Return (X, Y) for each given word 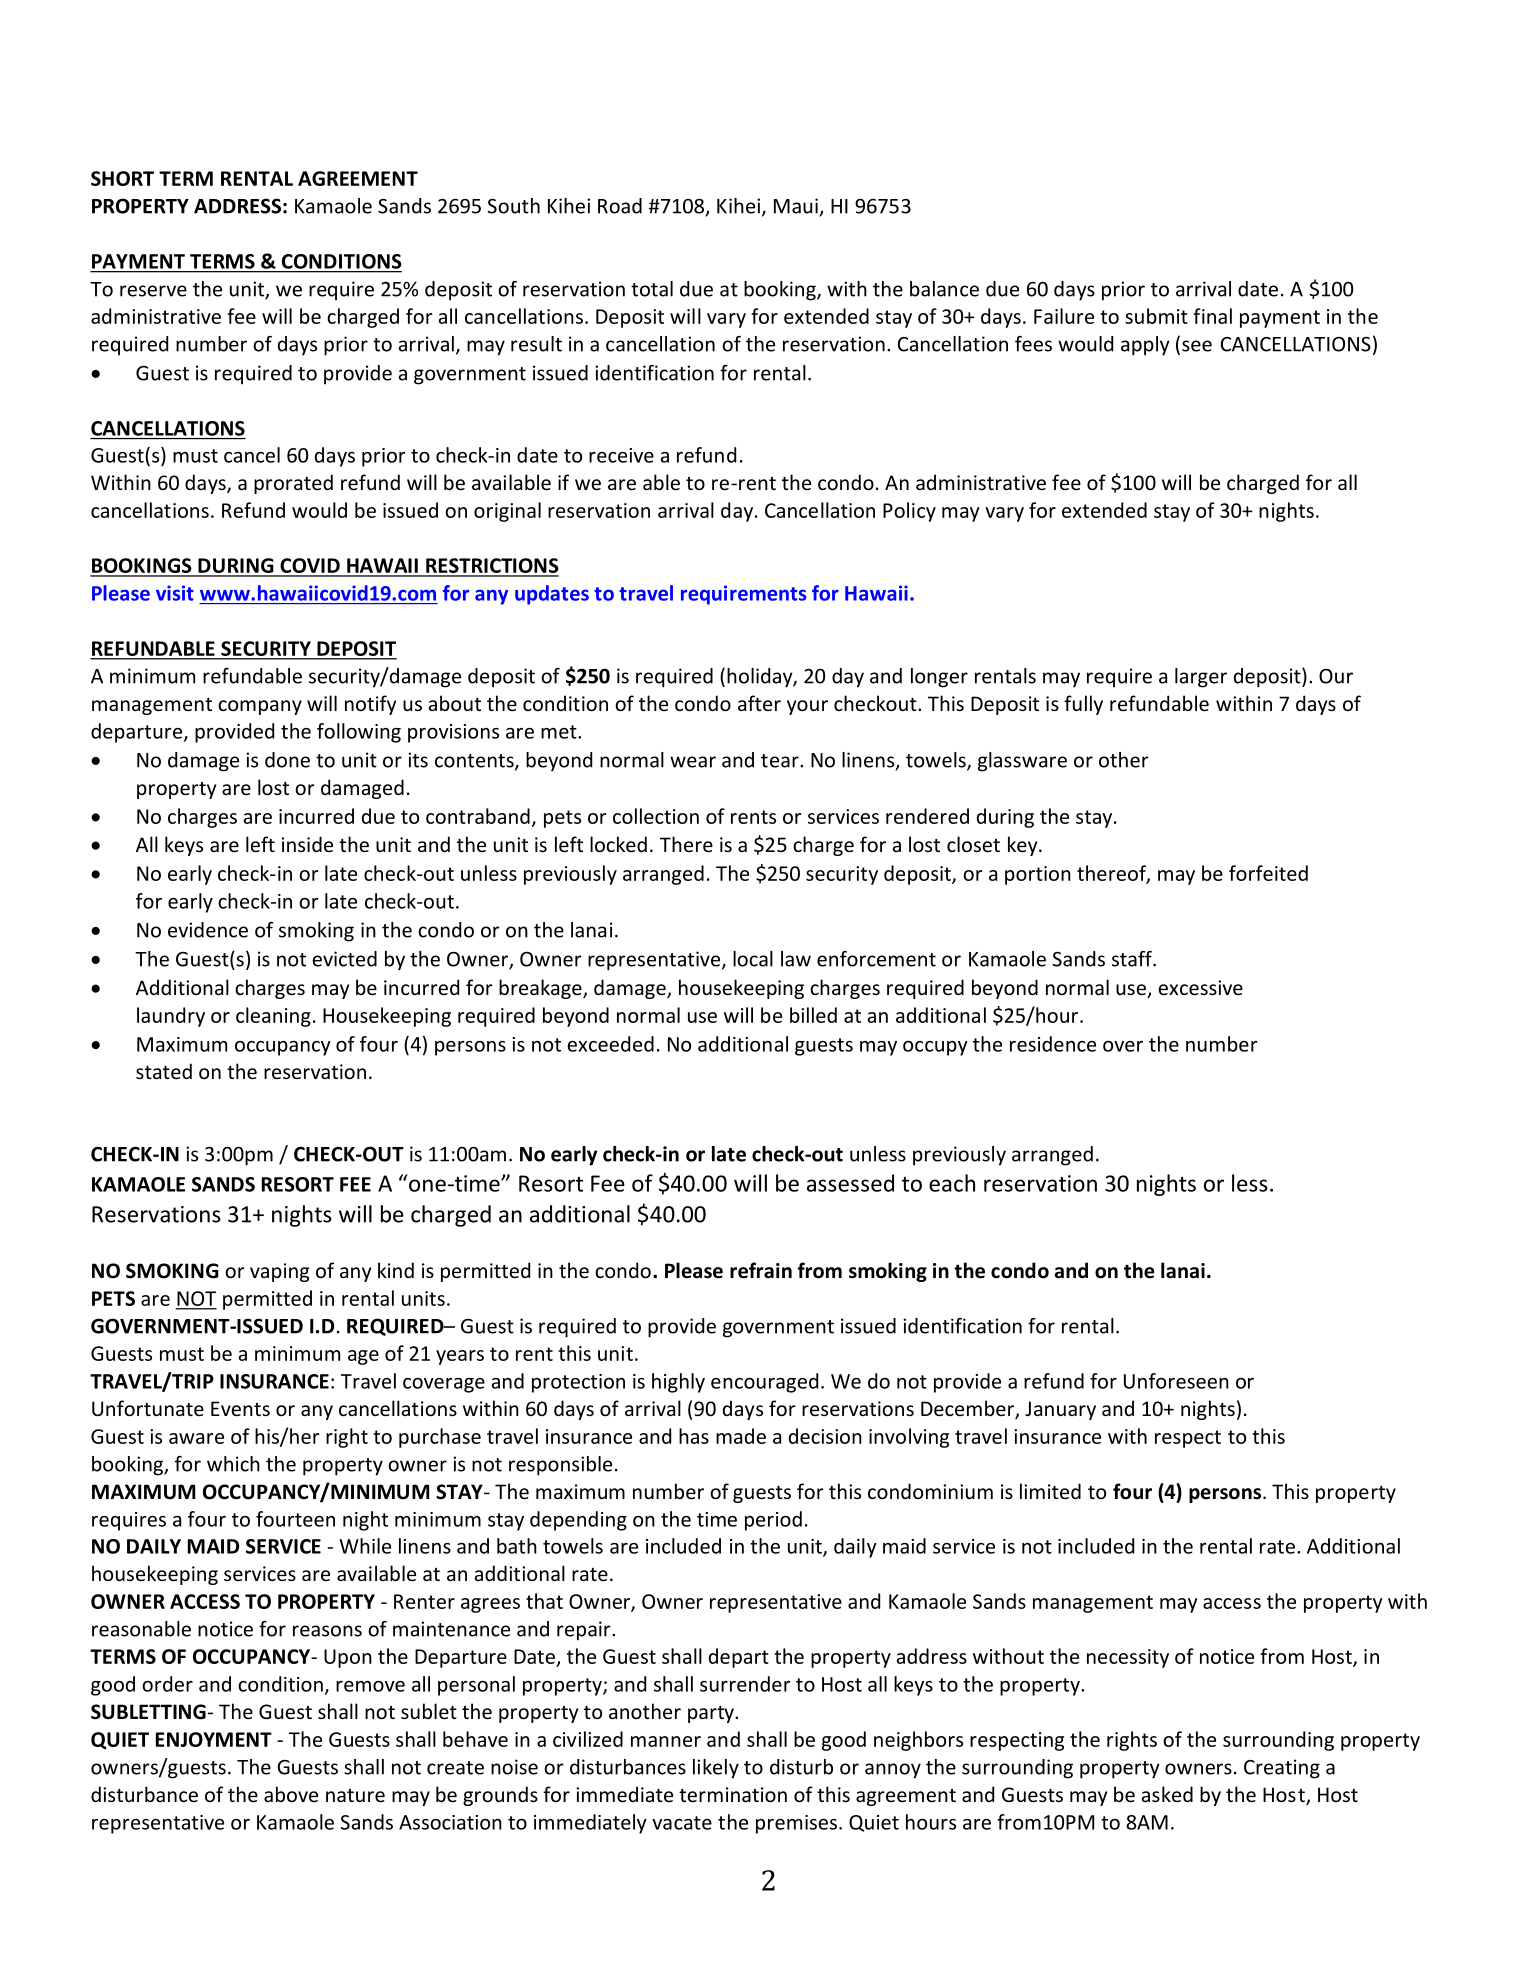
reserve (153, 291)
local (753, 959)
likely (716, 1769)
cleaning (273, 1017)
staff (1133, 959)
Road (620, 206)
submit (1156, 316)
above (291, 1794)
